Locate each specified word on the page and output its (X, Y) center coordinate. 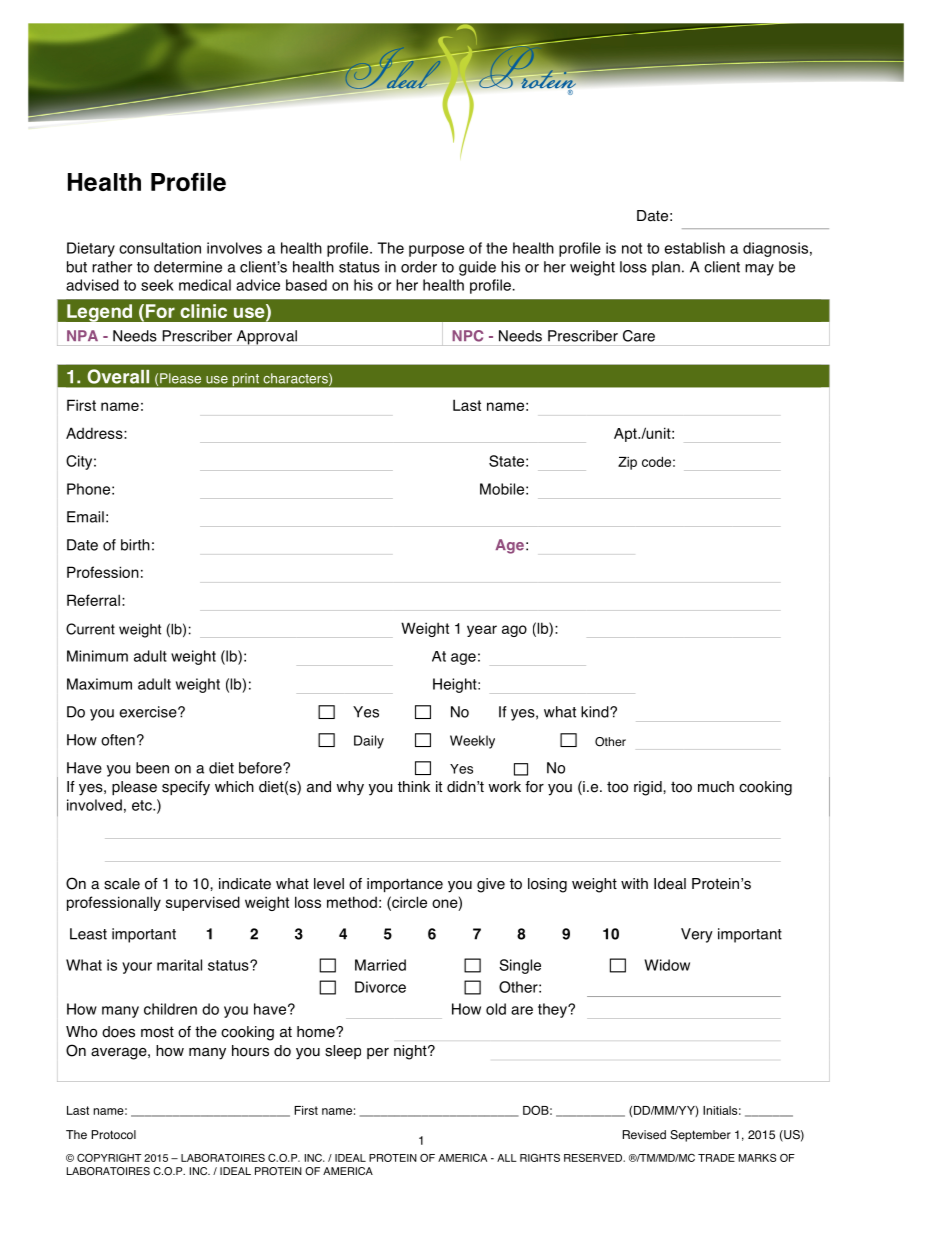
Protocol (113, 1135)
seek (157, 285)
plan (666, 268)
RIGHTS (540, 1157)
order (419, 267)
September (700, 1136)
